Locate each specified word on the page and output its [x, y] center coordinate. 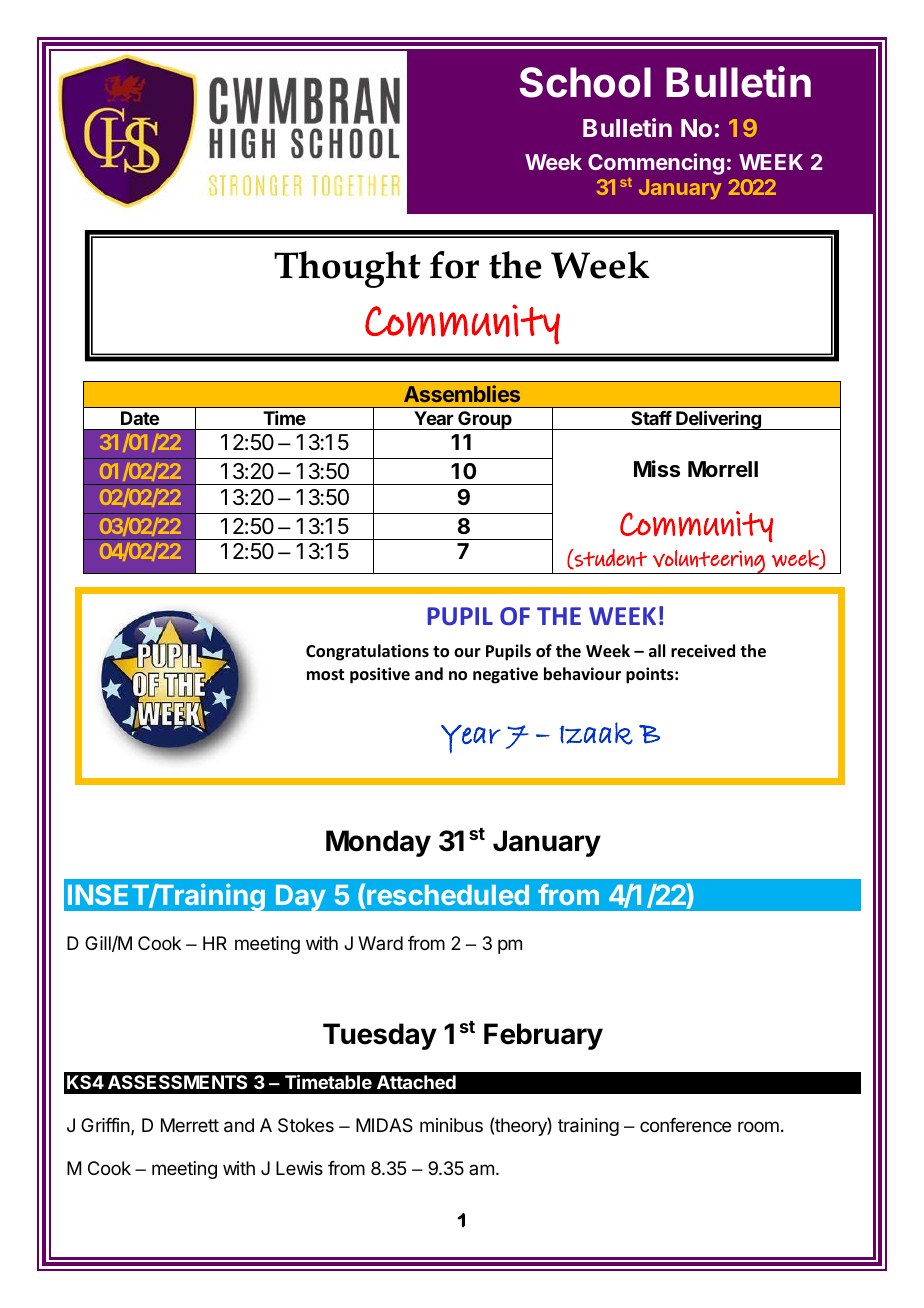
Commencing [656, 164]
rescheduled [448, 895]
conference [685, 1125]
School [585, 82]
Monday [378, 843]
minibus [451, 1125]
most [325, 675]
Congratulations [367, 652]
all [657, 650]
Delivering [718, 420]
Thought [347, 269]
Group [485, 420]
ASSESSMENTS [177, 1082]
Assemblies [462, 393]
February [543, 1036]
